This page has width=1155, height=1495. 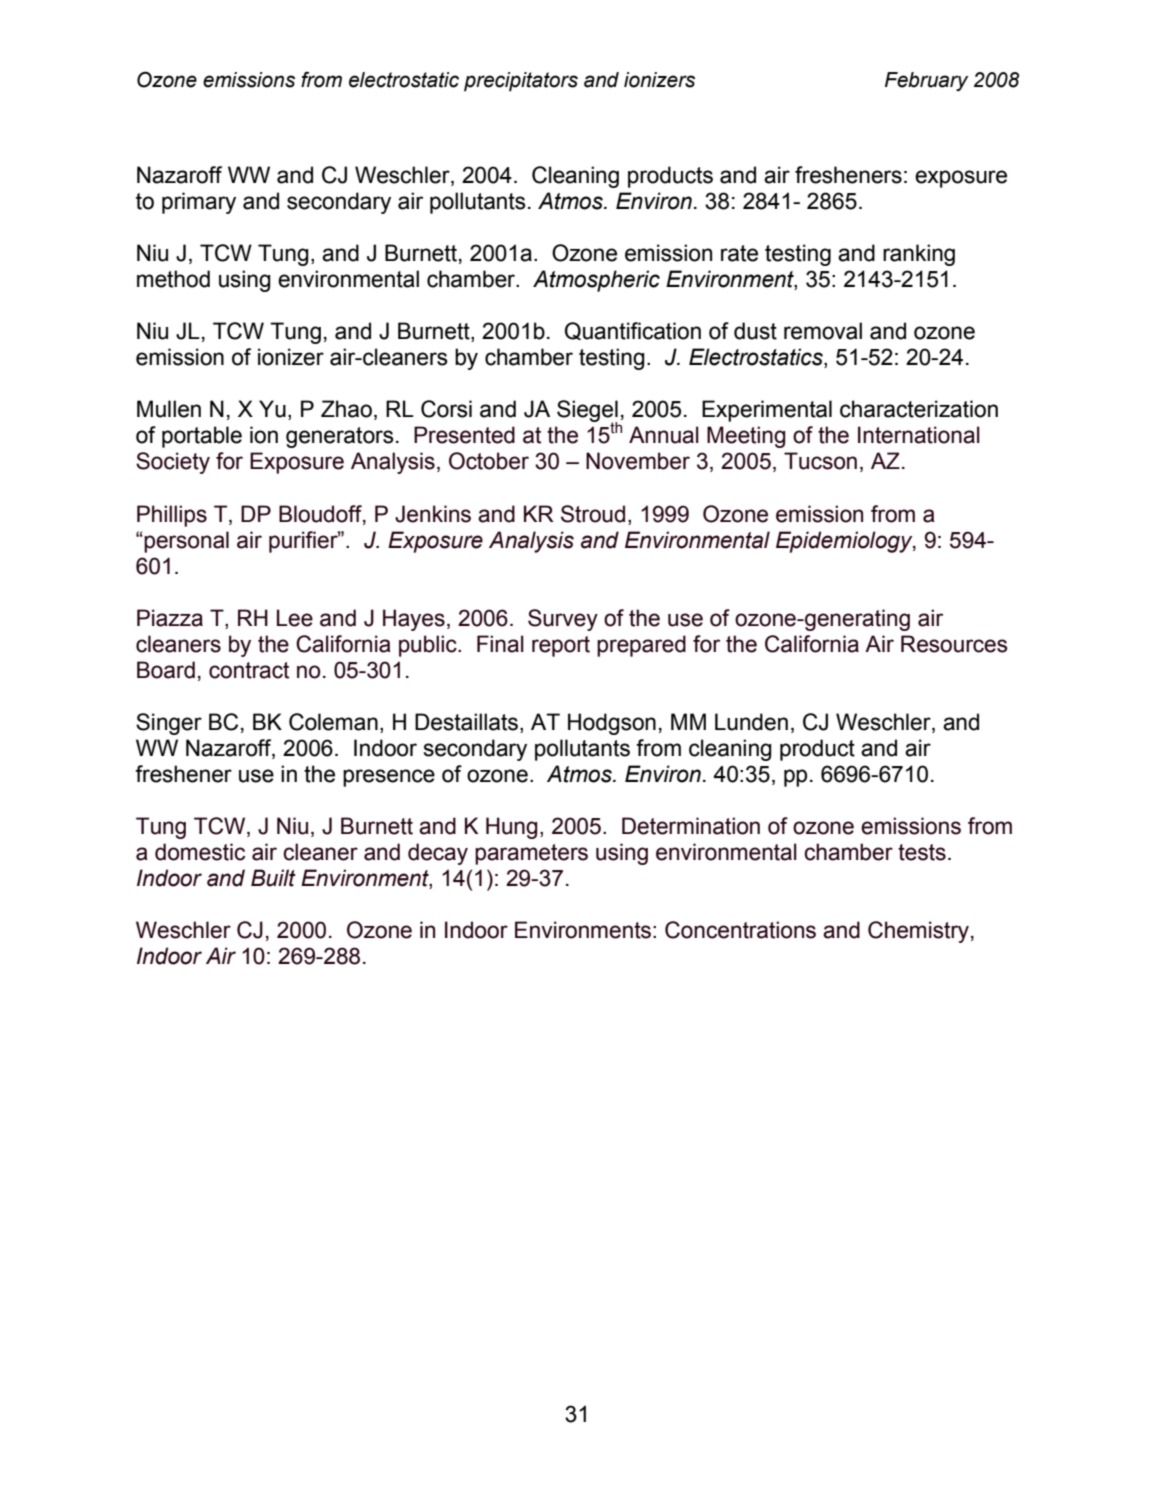 What do you see at coordinates (199, 203) in the page?
I see `primary` at bounding box center [199, 203].
